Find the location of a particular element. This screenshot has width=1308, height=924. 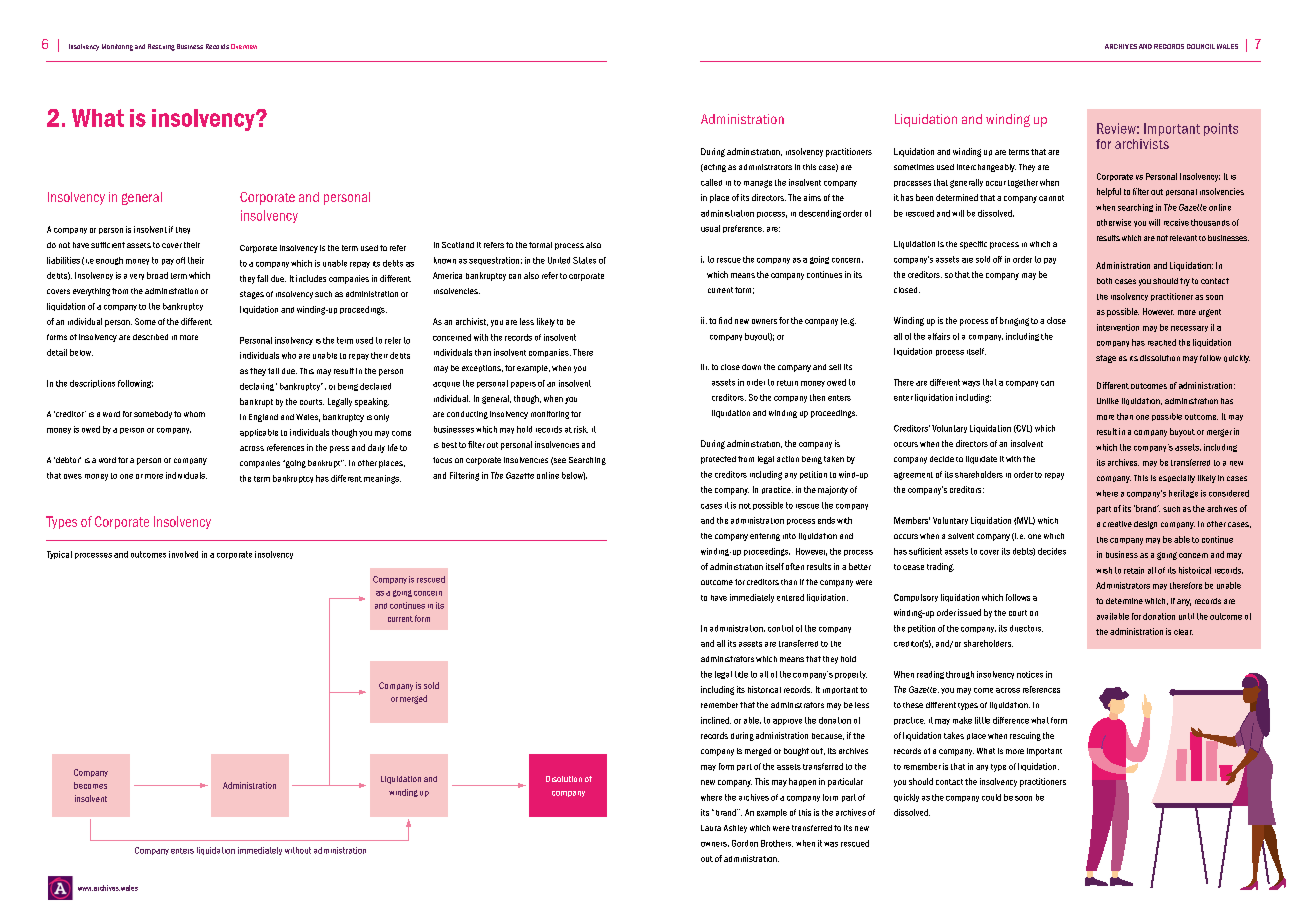

Overview is located at coordinates (244, 46).
